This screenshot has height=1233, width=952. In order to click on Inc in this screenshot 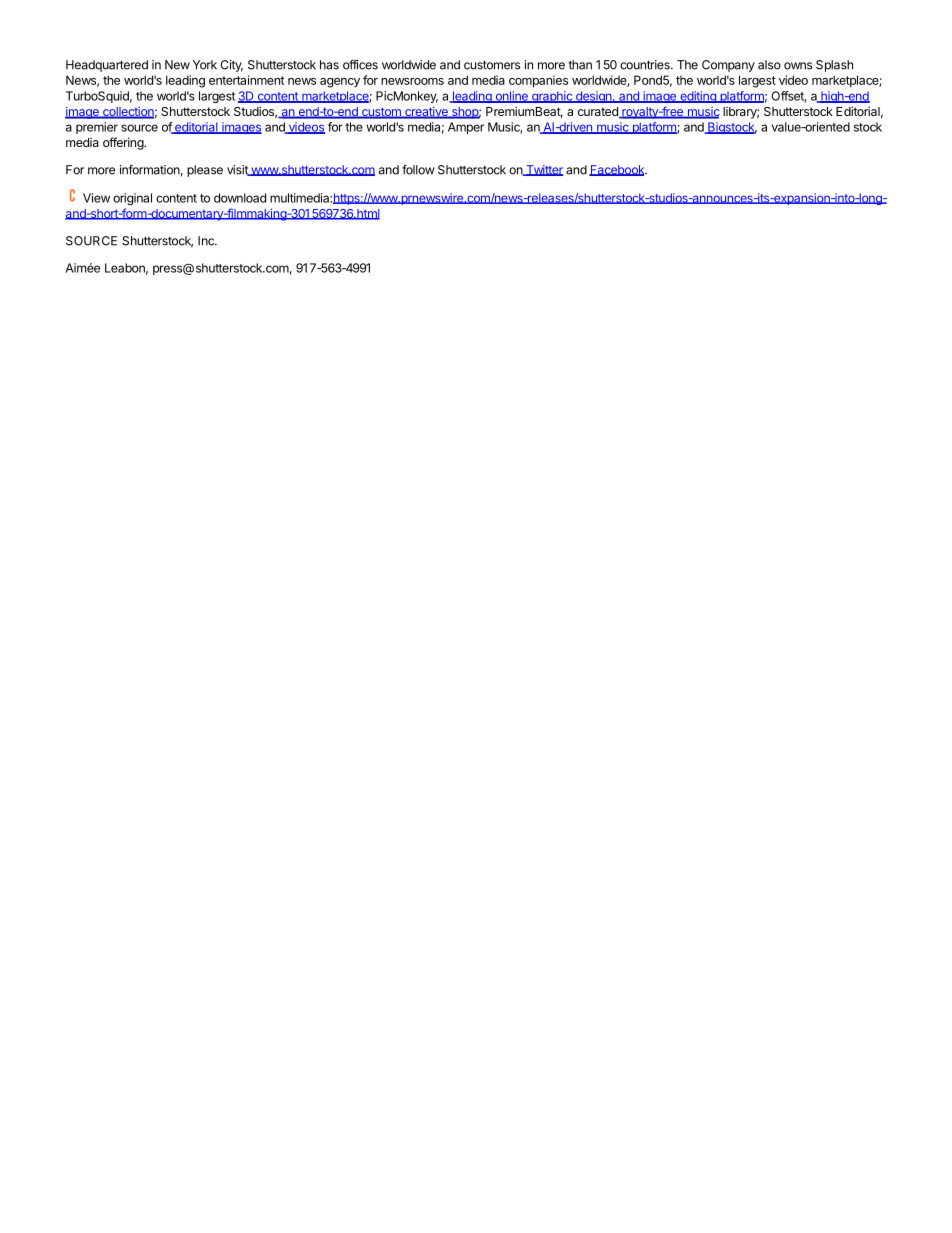, I will do `click(207, 241)`.
